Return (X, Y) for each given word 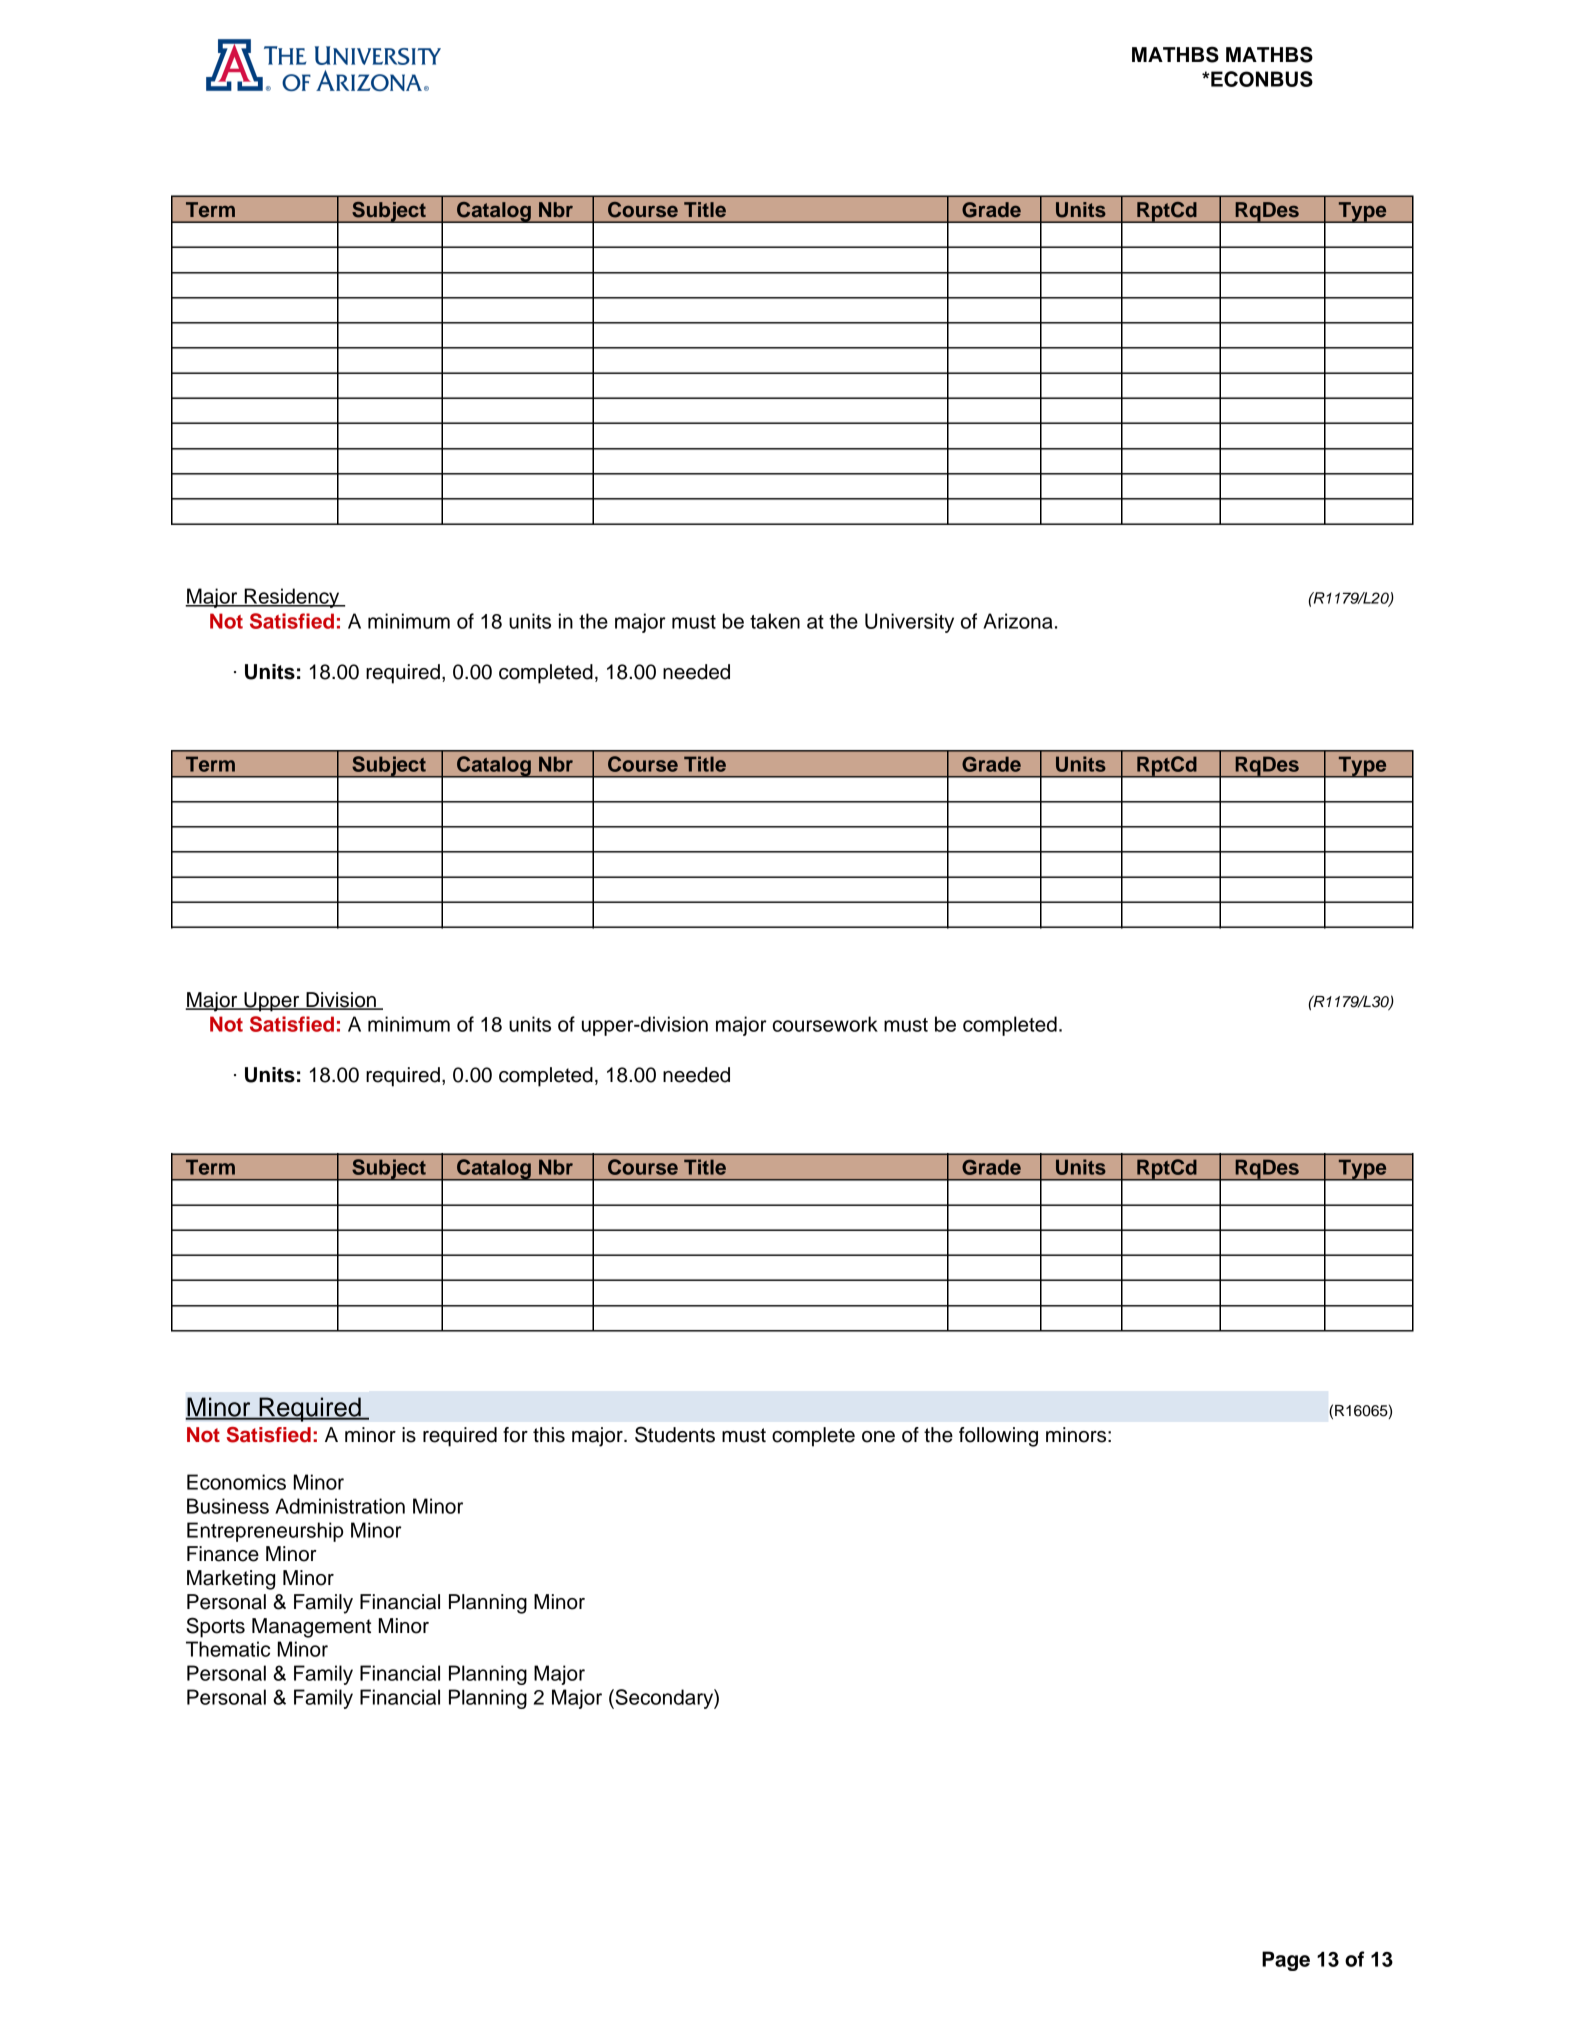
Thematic (228, 1649)
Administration (340, 1506)
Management (311, 1628)
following (998, 1437)
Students (675, 1434)
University (909, 623)
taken (775, 621)
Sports (215, 1627)
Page (1286, 1961)
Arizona (1018, 621)
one (878, 1437)
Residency (292, 598)
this (549, 1435)
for (515, 1435)
